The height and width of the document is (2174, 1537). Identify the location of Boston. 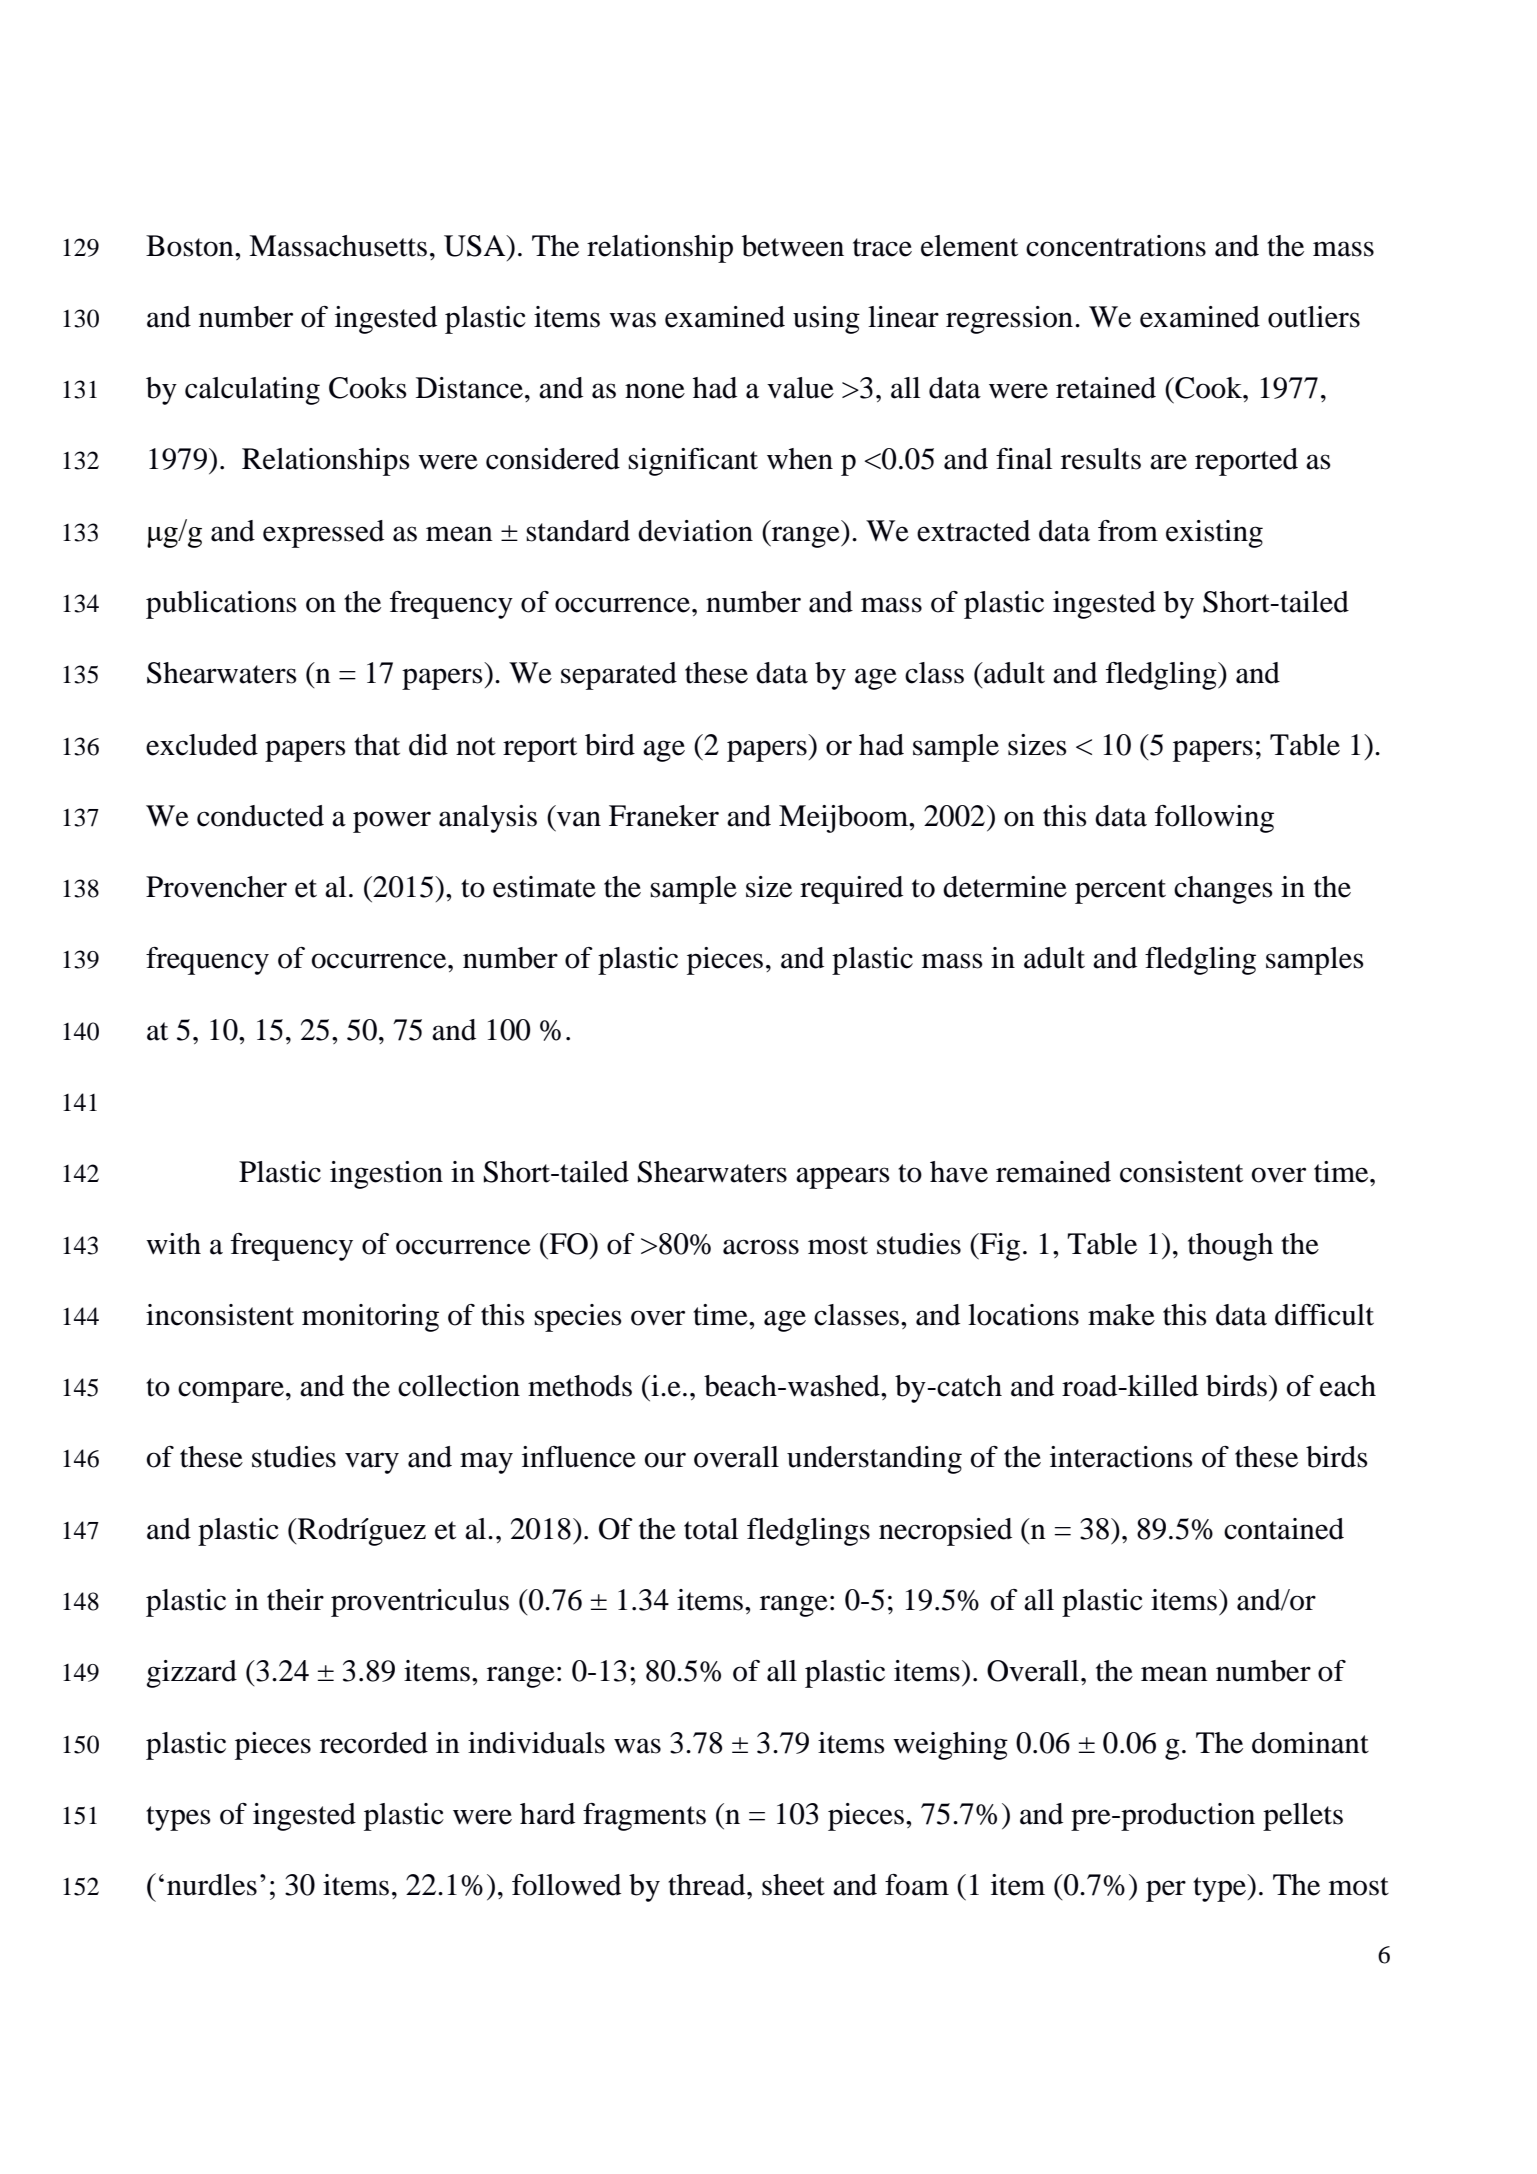
(191, 246).
